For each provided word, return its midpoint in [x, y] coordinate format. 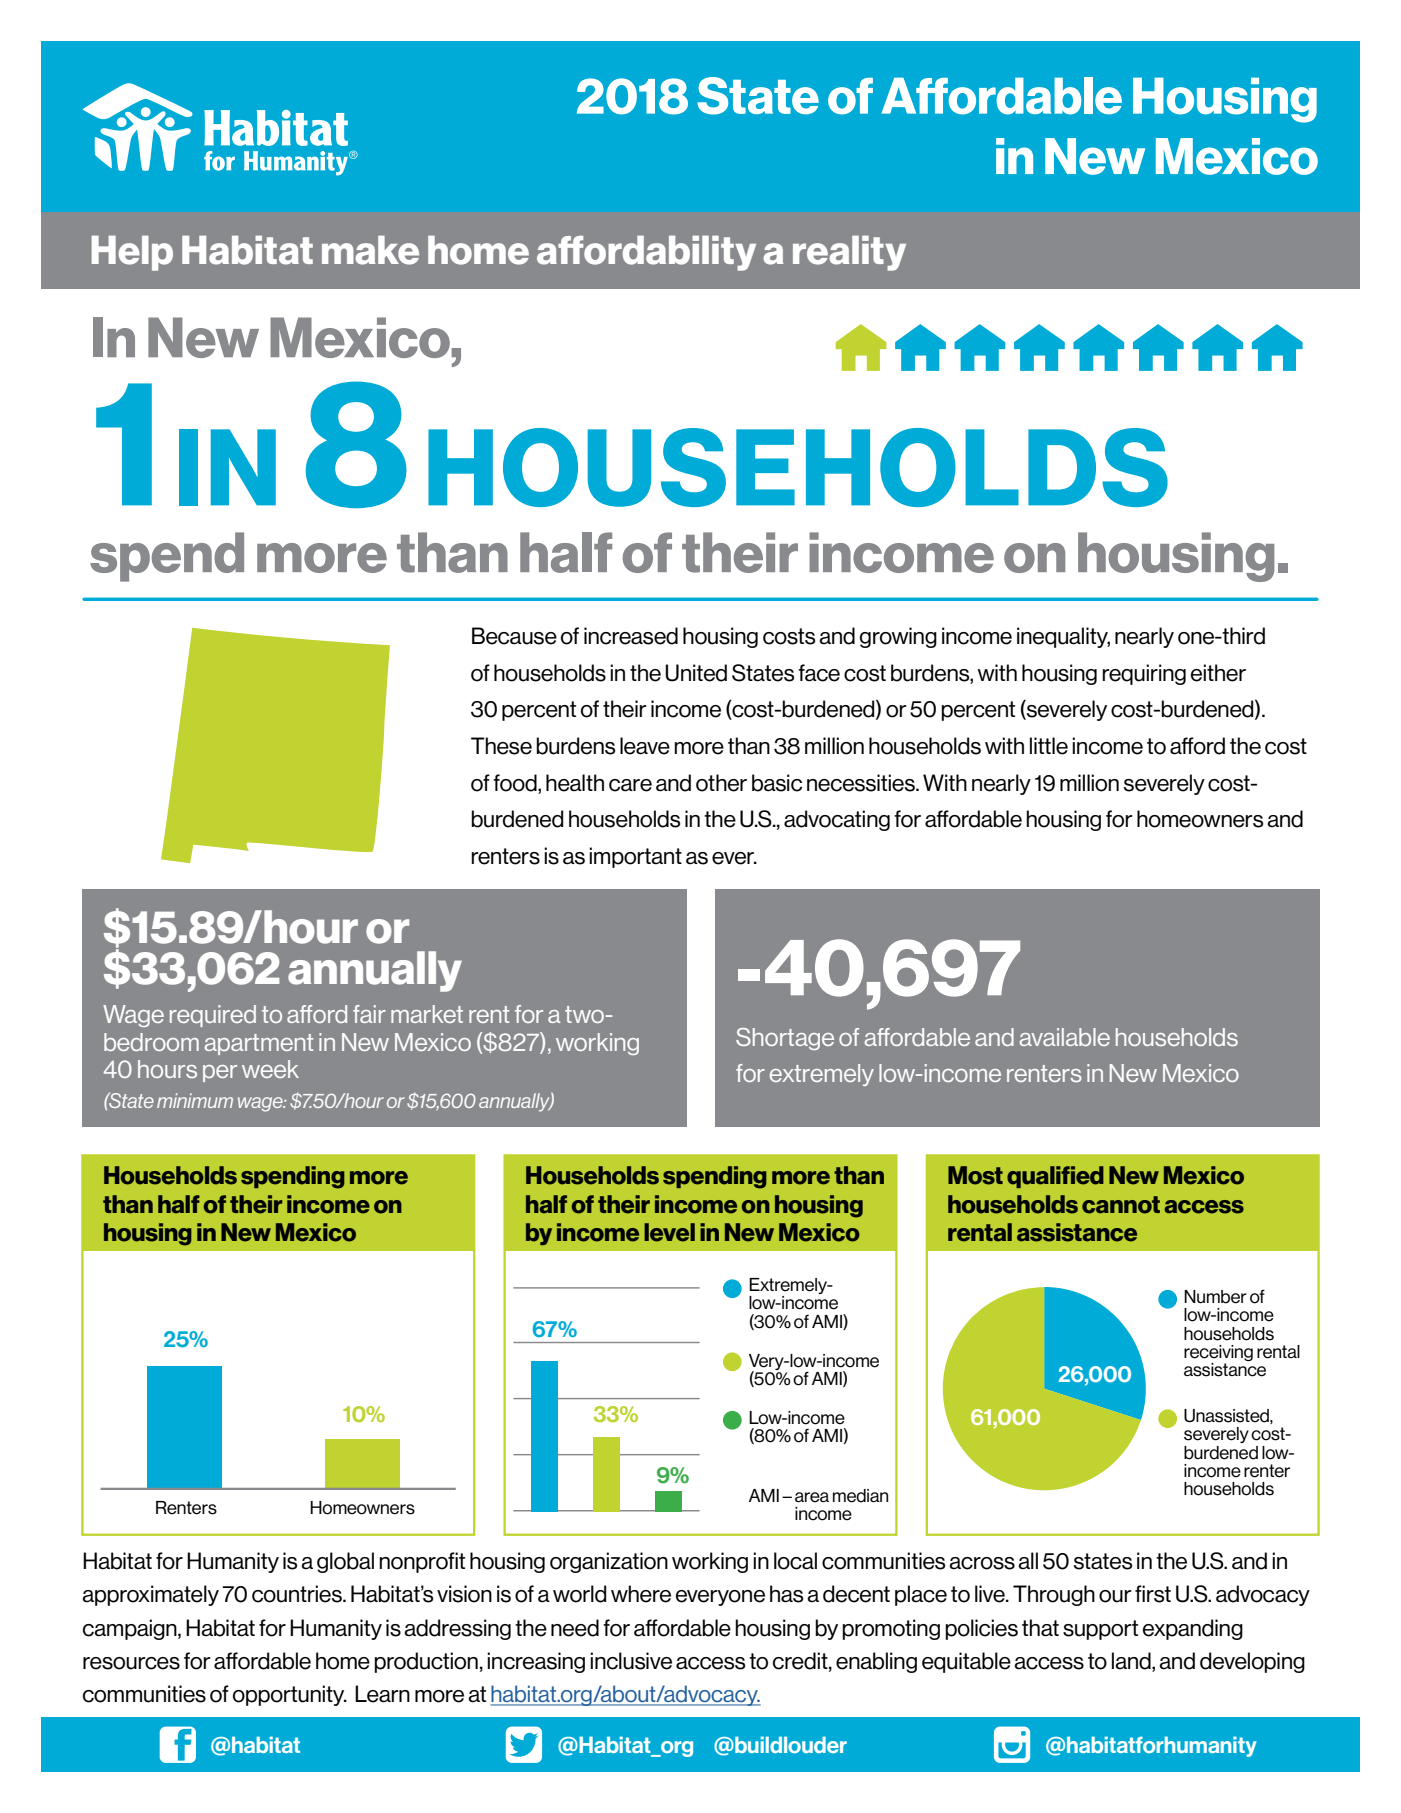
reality [849, 253]
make [370, 250]
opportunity [290, 1695]
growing [898, 637]
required [213, 1016]
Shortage [785, 1039]
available [1065, 1037]
